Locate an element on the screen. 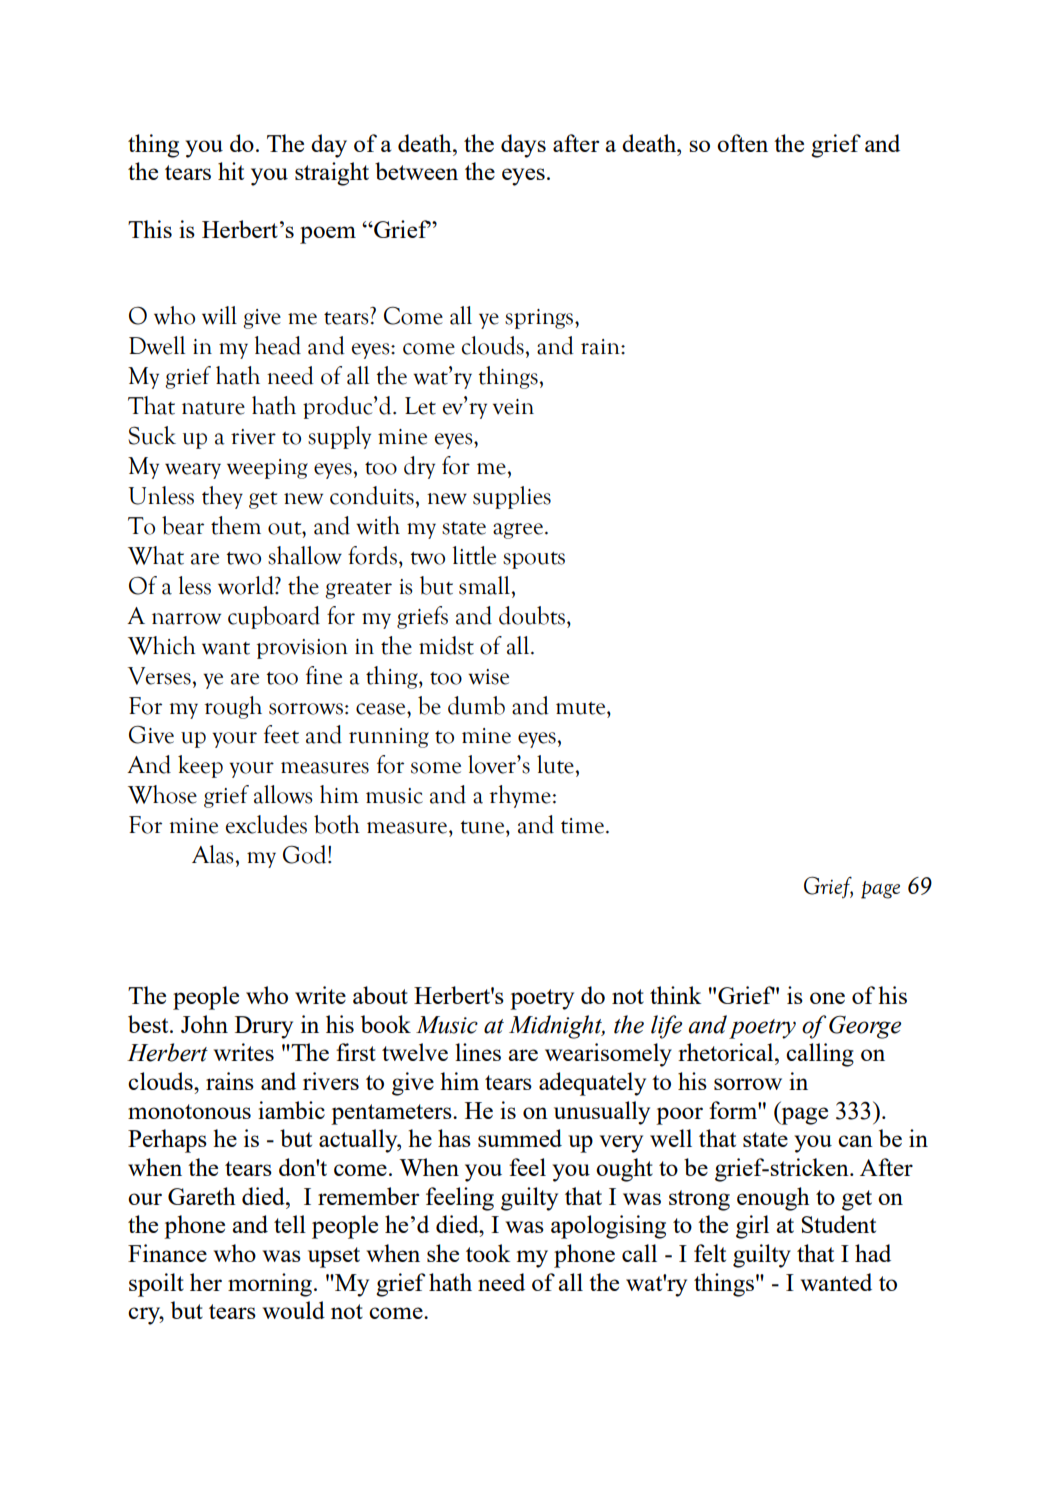 The width and height of the screenshot is (1060, 1500). morning is located at coordinates (270, 1285).
